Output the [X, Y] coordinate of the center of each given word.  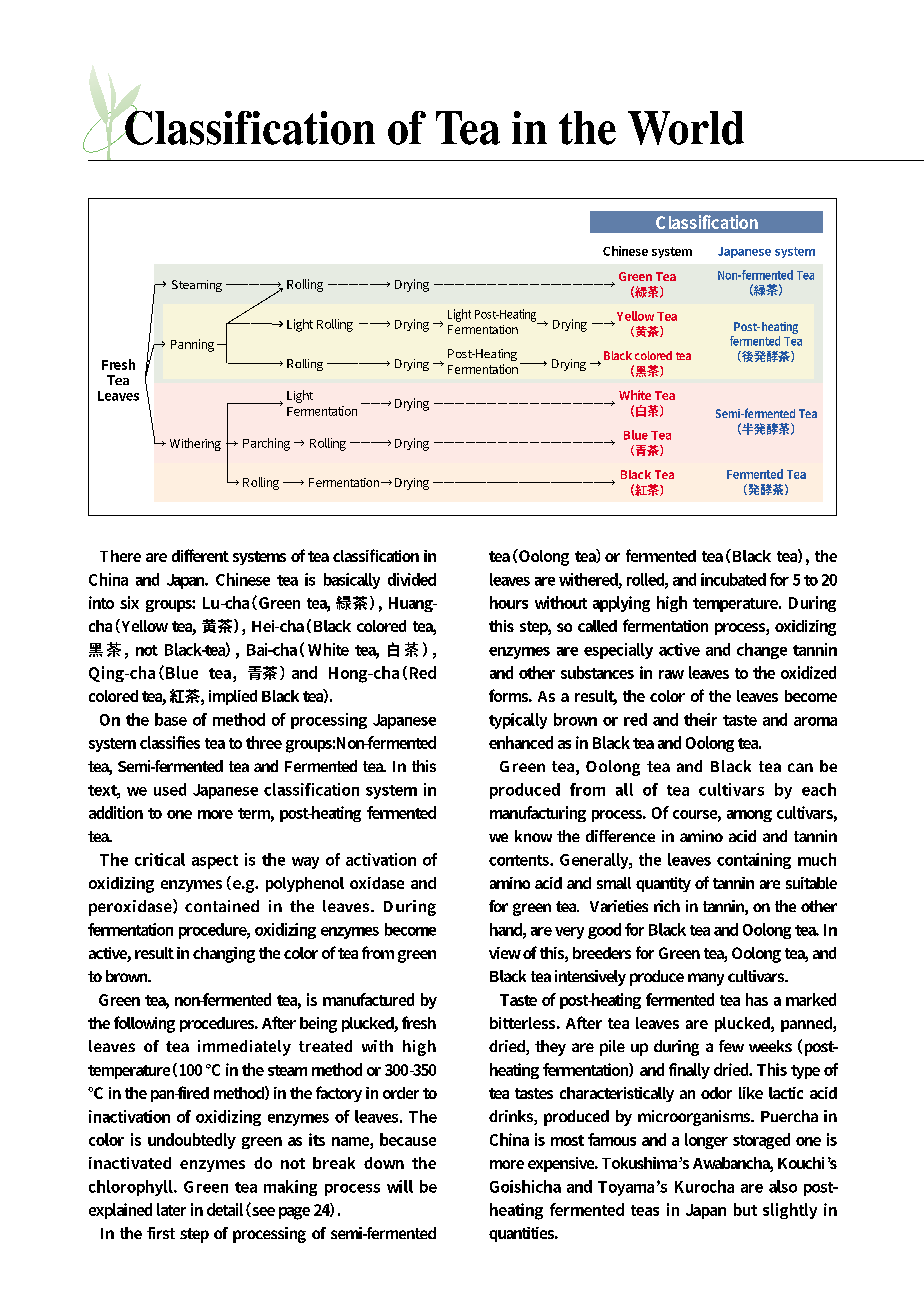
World [686, 128]
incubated [733, 579]
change [762, 651]
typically [518, 721]
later [171, 1209]
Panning [192, 345]
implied [233, 697]
